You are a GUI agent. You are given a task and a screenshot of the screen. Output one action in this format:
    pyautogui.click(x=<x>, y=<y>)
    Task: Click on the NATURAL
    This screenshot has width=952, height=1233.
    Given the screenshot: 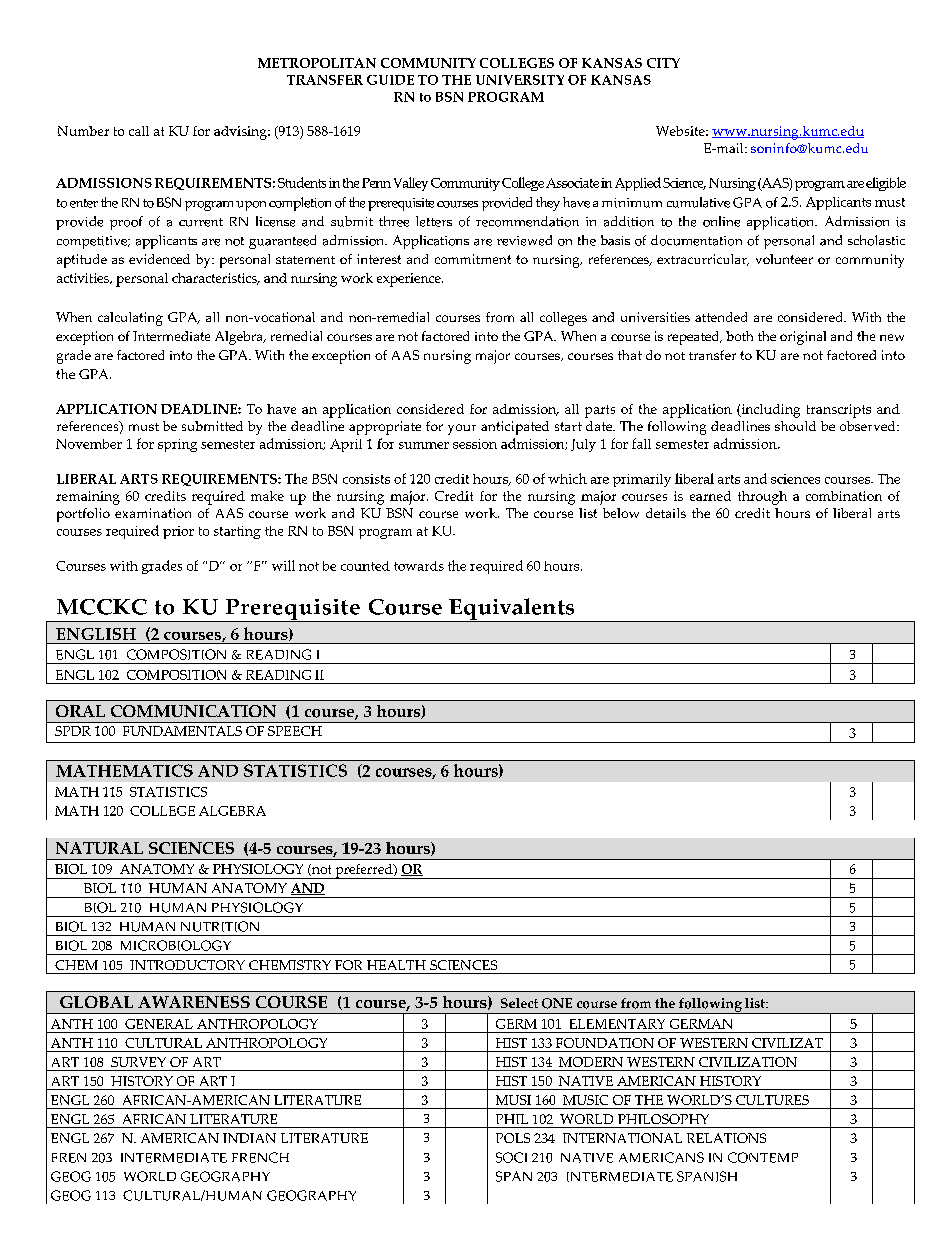 What is the action you would take?
    pyautogui.click(x=99, y=848)
